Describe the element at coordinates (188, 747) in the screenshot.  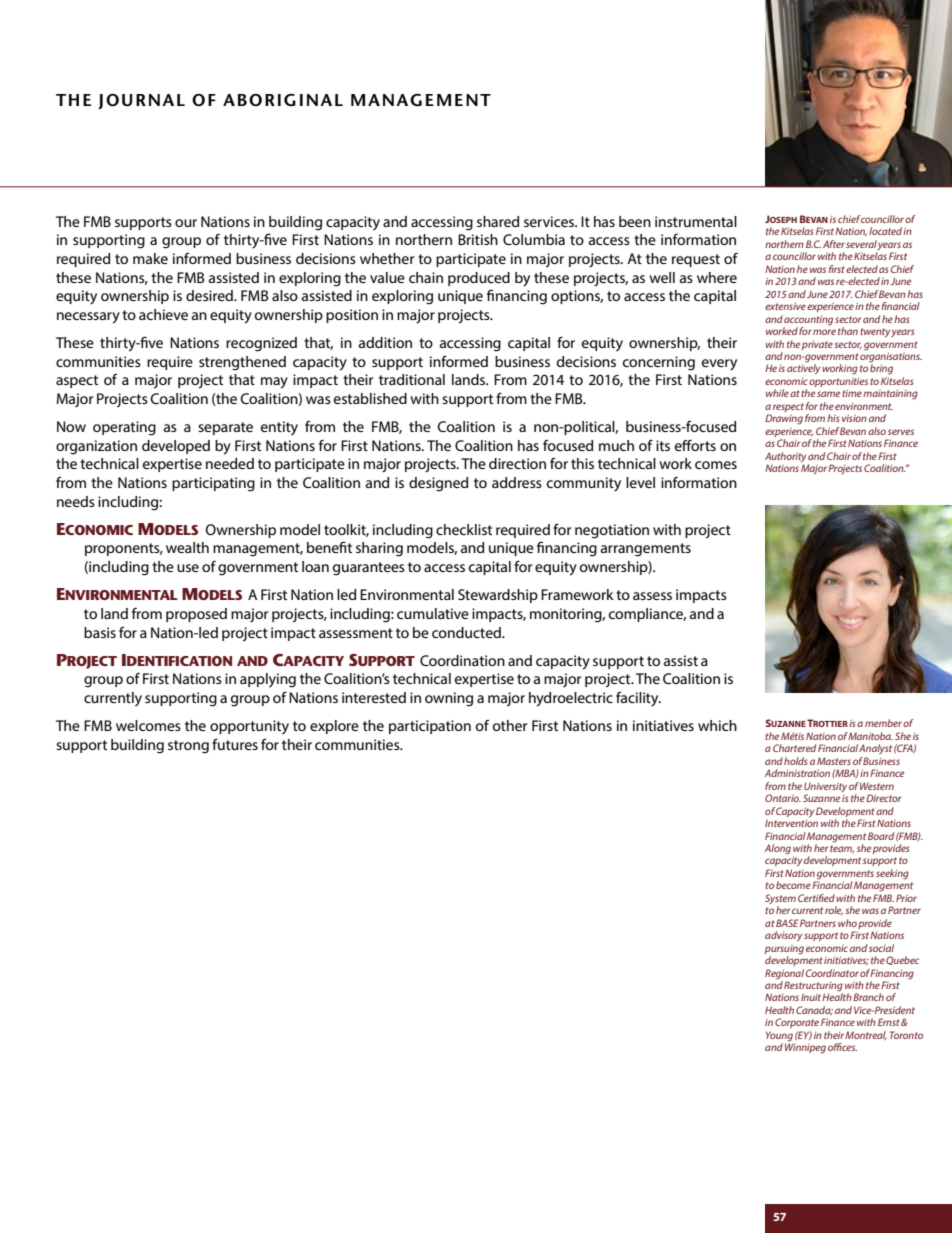
I see `strong` at that location.
